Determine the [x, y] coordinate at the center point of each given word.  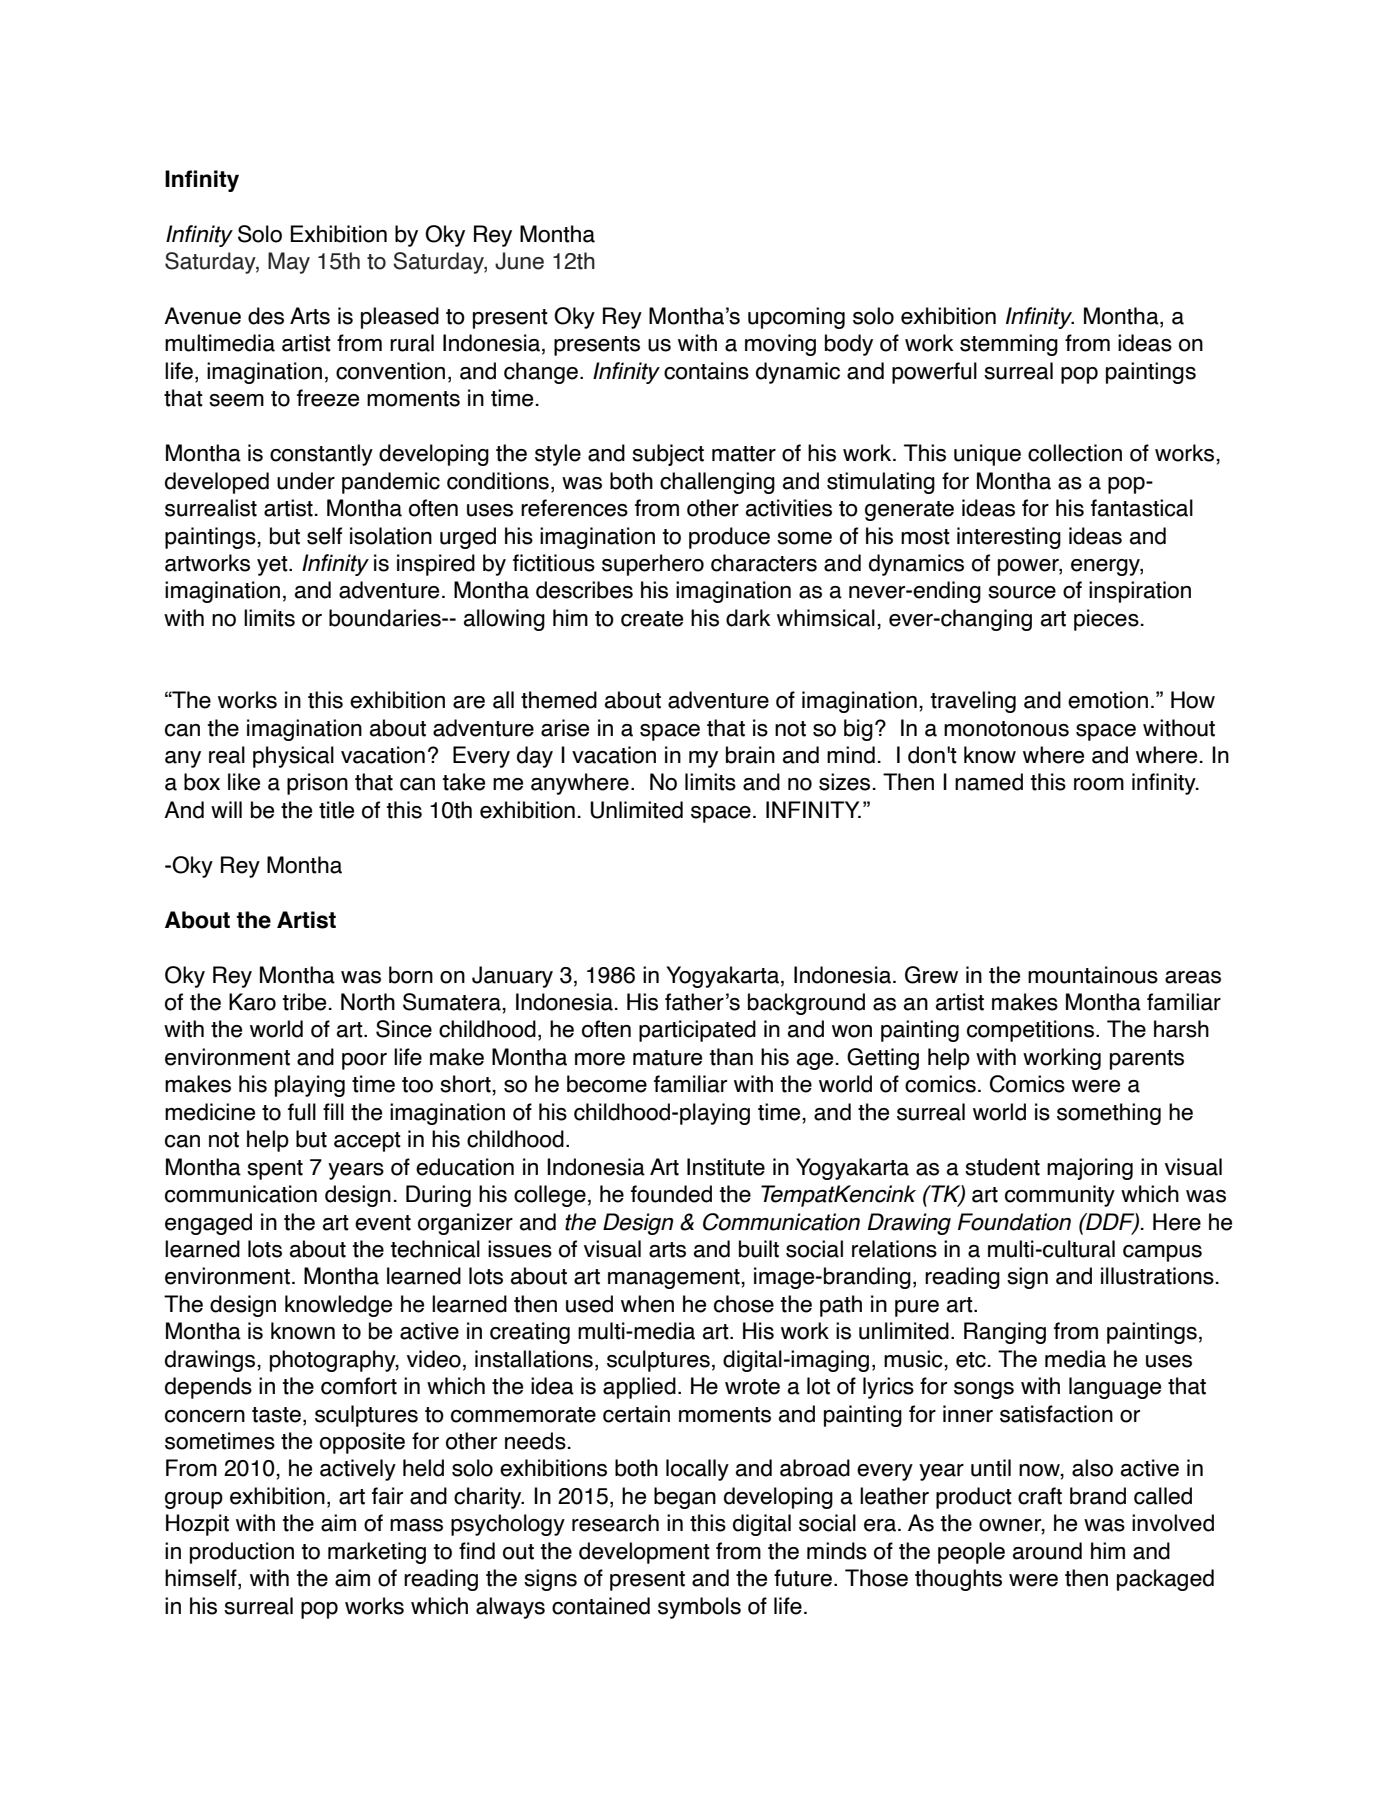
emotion [1108, 700]
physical [293, 757]
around [1047, 1551]
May [289, 263]
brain [750, 755]
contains [706, 371]
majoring [1090, 1169]
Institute [726, 1167]
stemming [1009, 345]
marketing [377, 1553]
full [302, 1112]
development [644, 1553]
